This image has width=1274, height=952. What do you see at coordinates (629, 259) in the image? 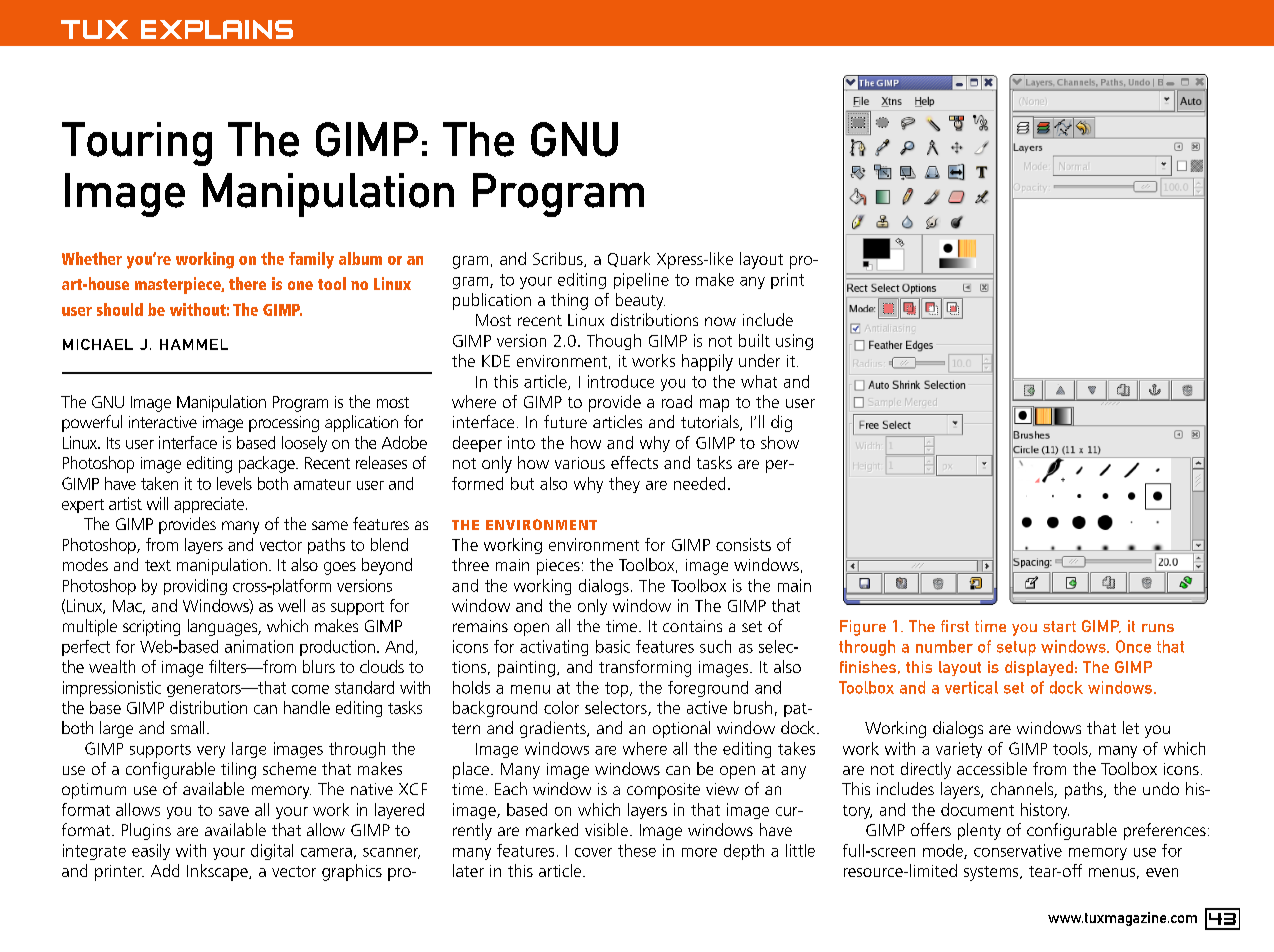
I see `Quark` at bounding box center [629, 259].
